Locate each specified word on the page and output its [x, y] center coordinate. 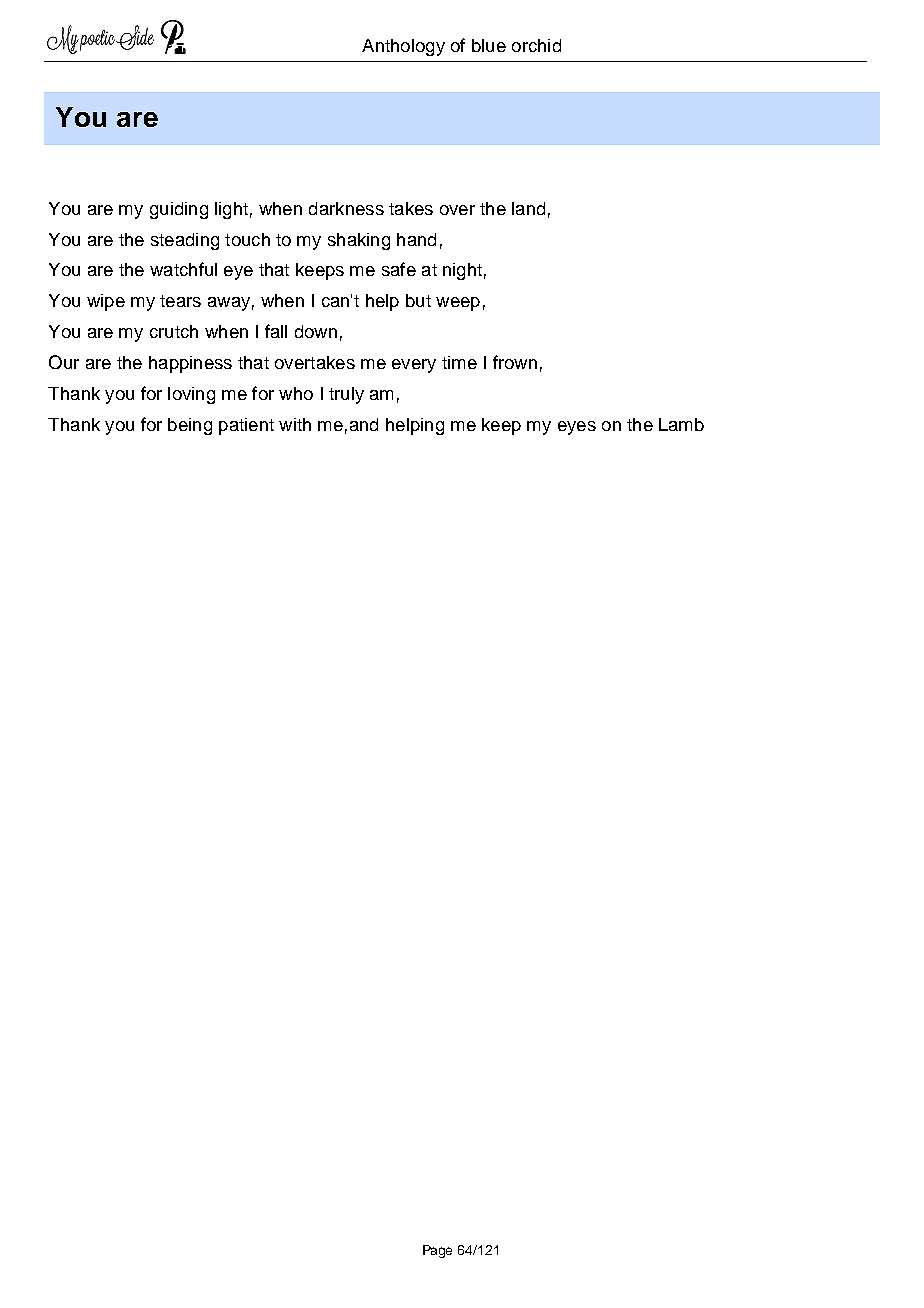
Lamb [681, 424]
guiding [179, 210]
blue [489, 45]
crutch [174, 331]
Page [437, 1251]
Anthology [403, 47]
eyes [577, 428]
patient [246, 426]
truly [346, 395]
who [296, 393]
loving [191, 395]
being [190, 426]
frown [515, 362]
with [295, 424]
